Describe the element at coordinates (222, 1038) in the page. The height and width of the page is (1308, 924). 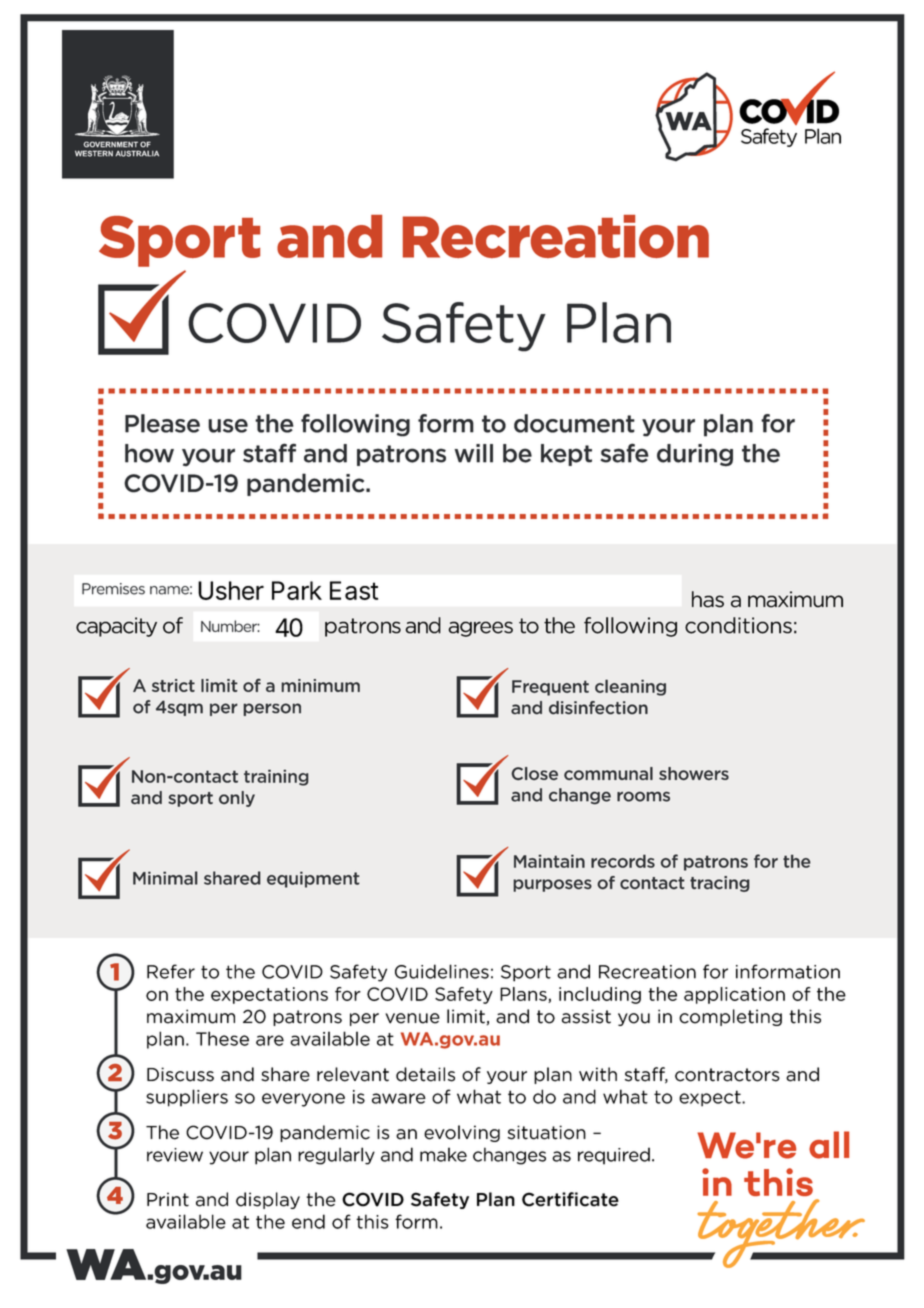
I see `These` at that location.
